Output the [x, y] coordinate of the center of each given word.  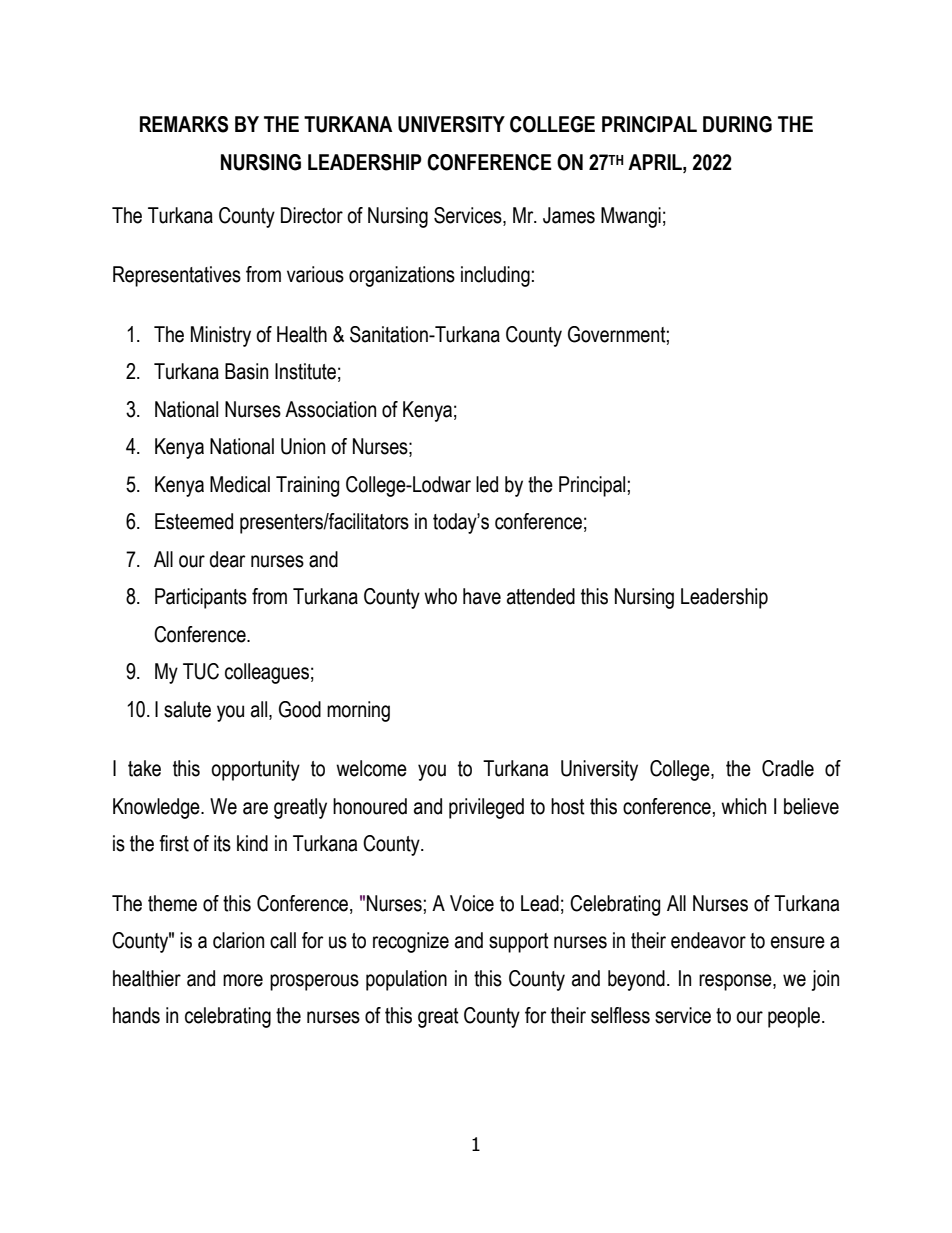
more [243, 980]
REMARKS [184, 124]
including [495, 276]
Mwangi [631, 217]
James [569, 215]
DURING [737, 124]
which [743, 806]
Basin [246, 371]
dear [227, 559]
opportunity [255, 770]
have [482, 596]
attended [541, 596]
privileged [486, 808]
